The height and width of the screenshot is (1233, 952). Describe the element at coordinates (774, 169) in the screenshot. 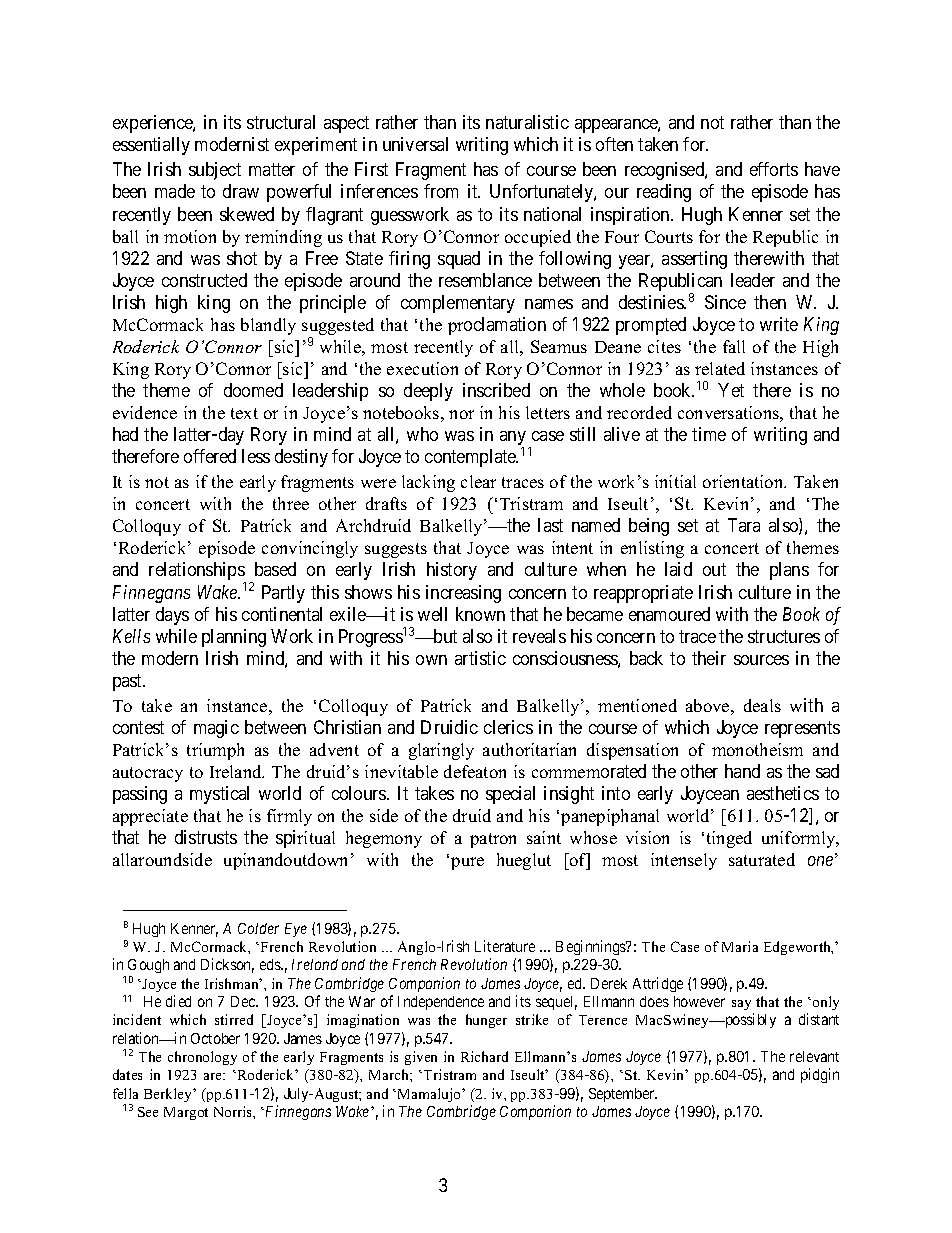

I see `efforts` at that location.
